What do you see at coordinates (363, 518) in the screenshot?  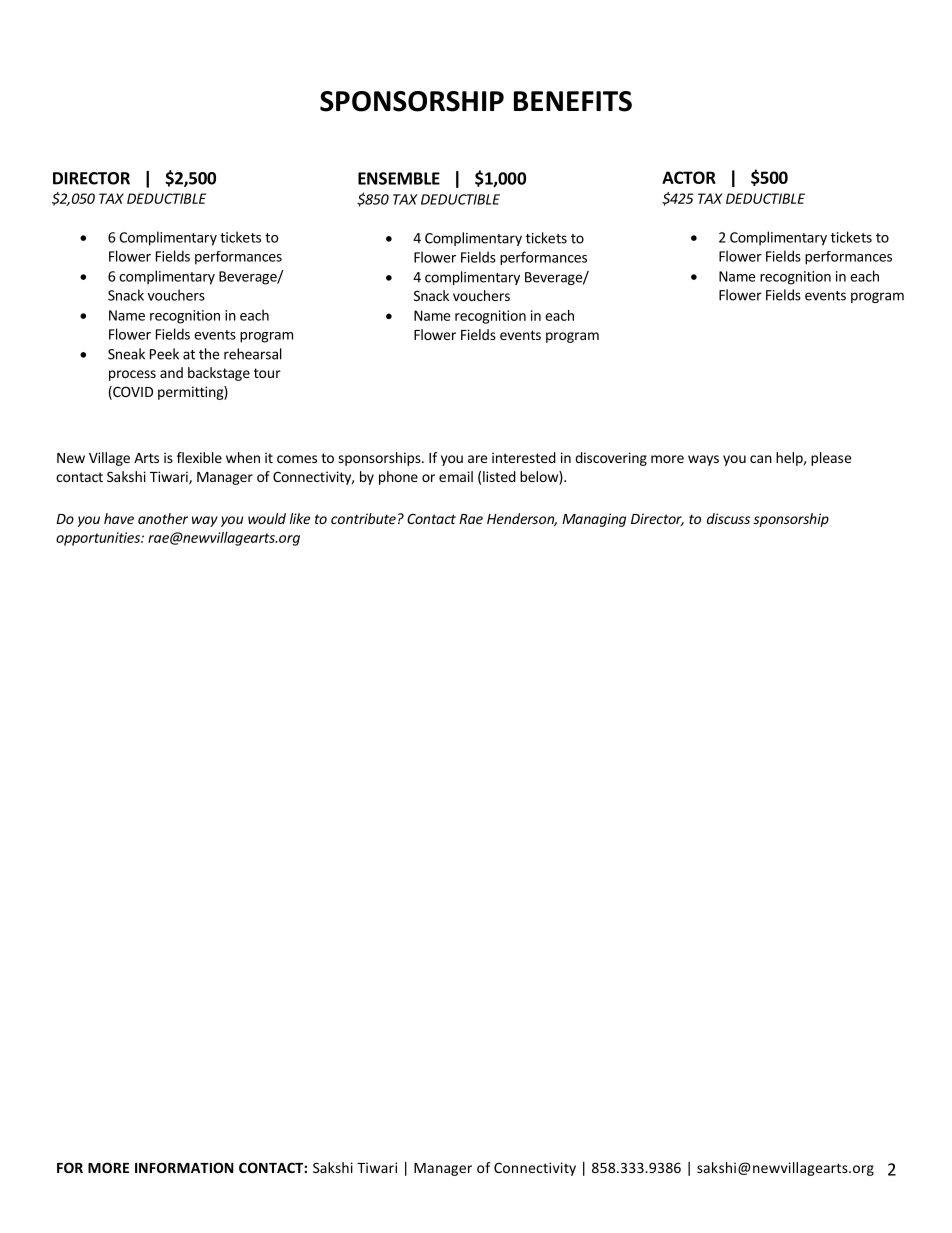 I see `contribute` at bounding box center [363, 518].
